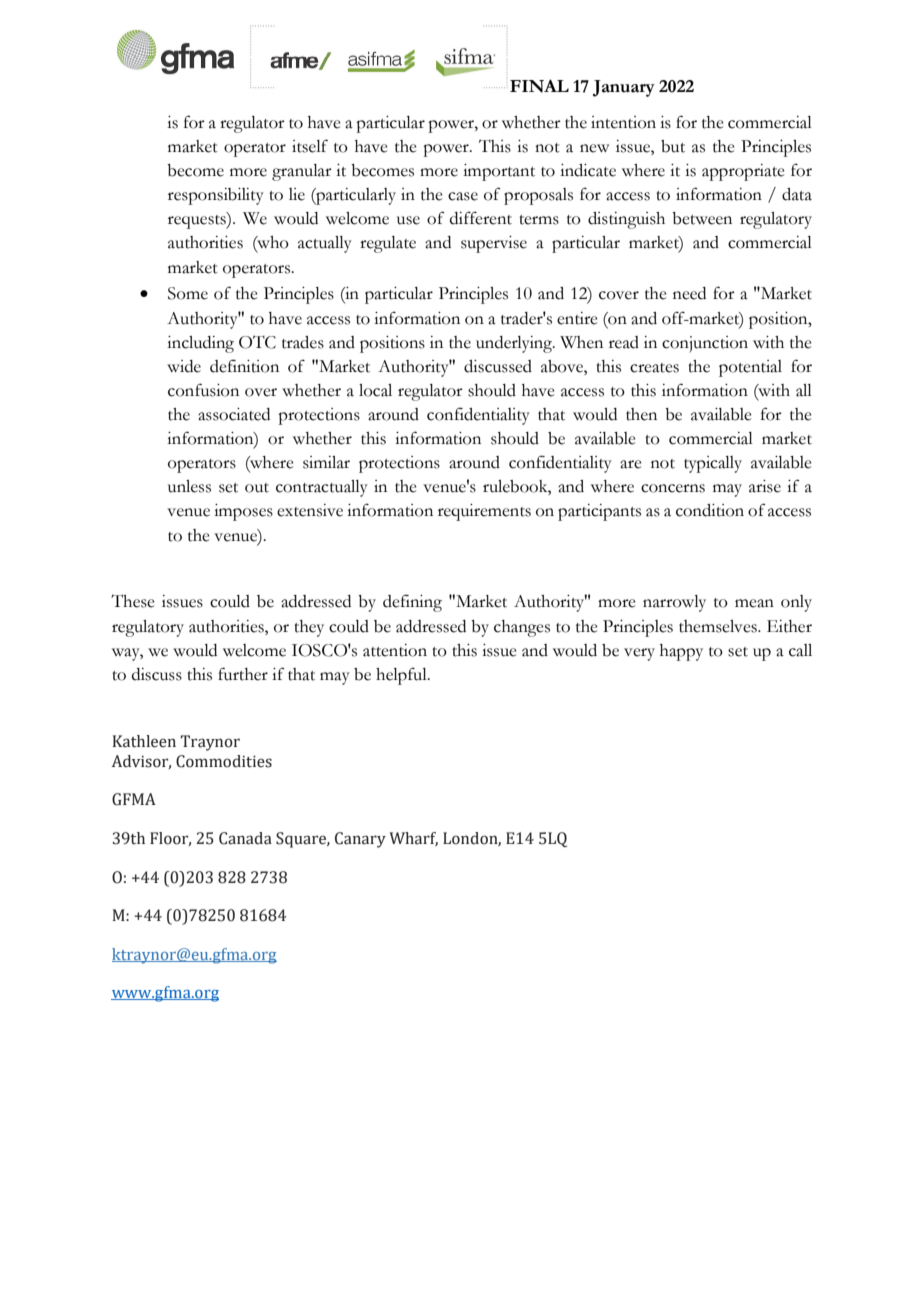  Describe the element at coordinates (200, 344) in the screenshot. I see `including` at that location.
